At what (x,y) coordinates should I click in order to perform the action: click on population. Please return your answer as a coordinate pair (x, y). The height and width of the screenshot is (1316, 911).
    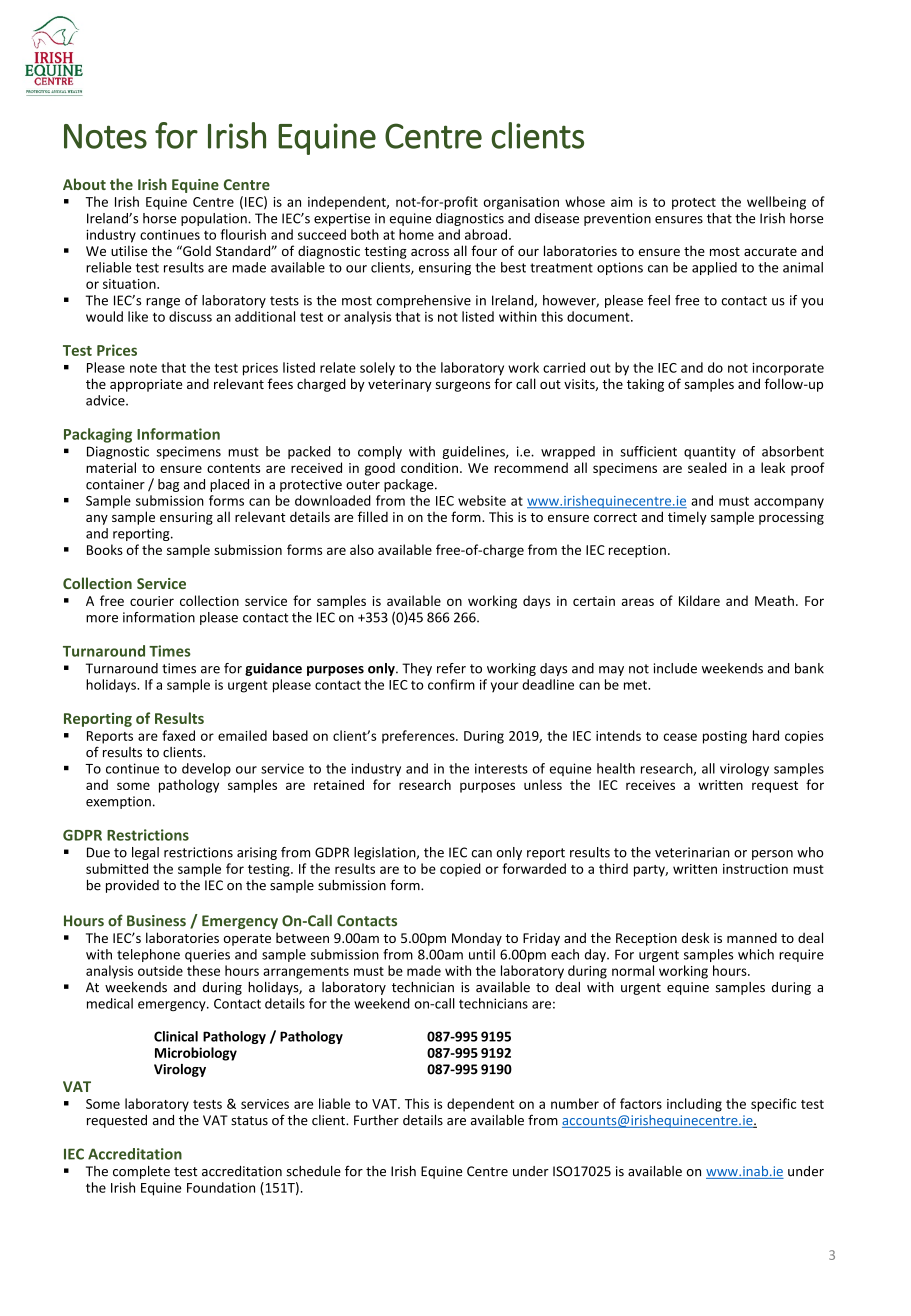
    Looking at the image, I should click on (215, 219).
